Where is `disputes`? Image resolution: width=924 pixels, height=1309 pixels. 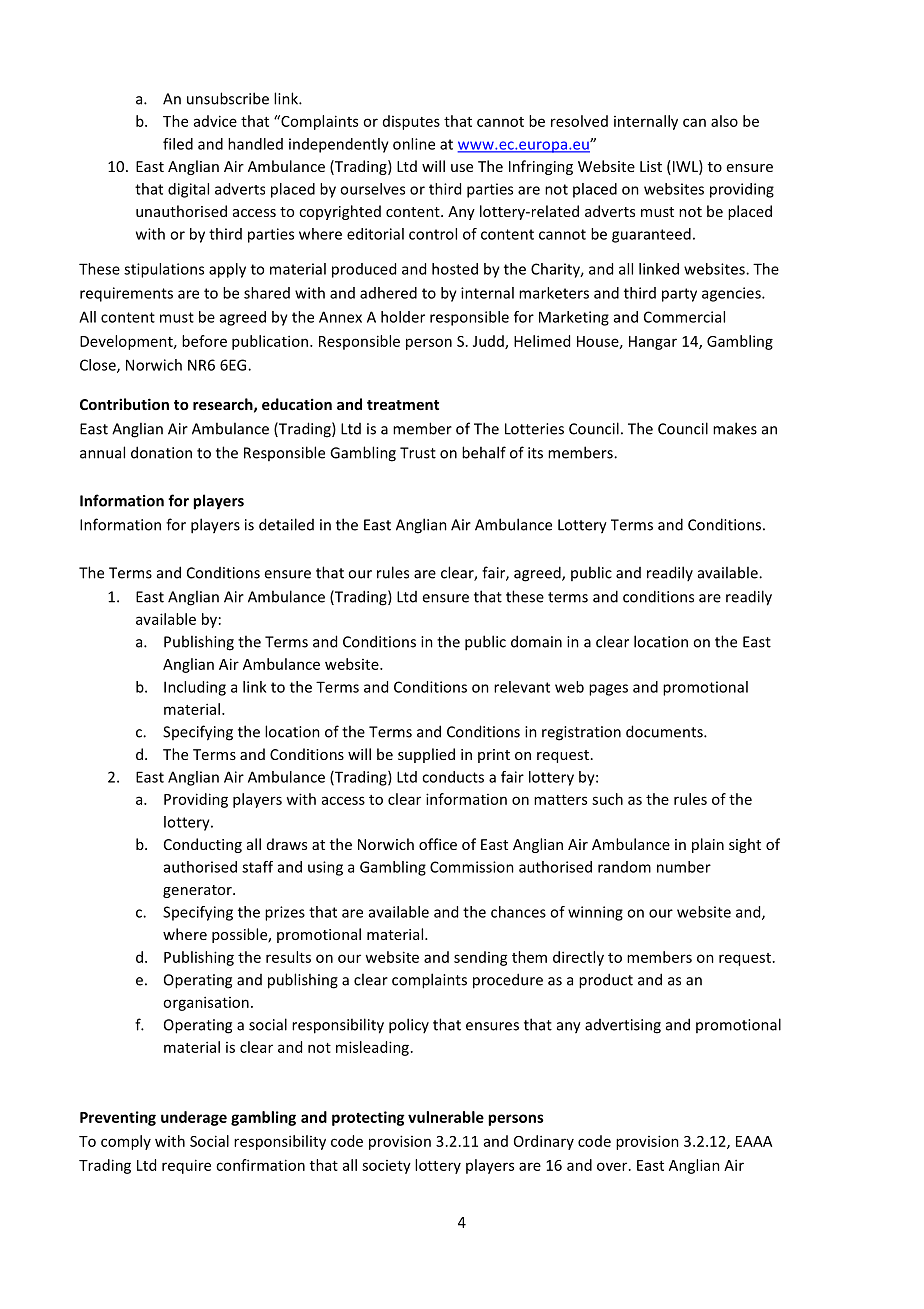
disputes is located at coordinates (411, 122).
